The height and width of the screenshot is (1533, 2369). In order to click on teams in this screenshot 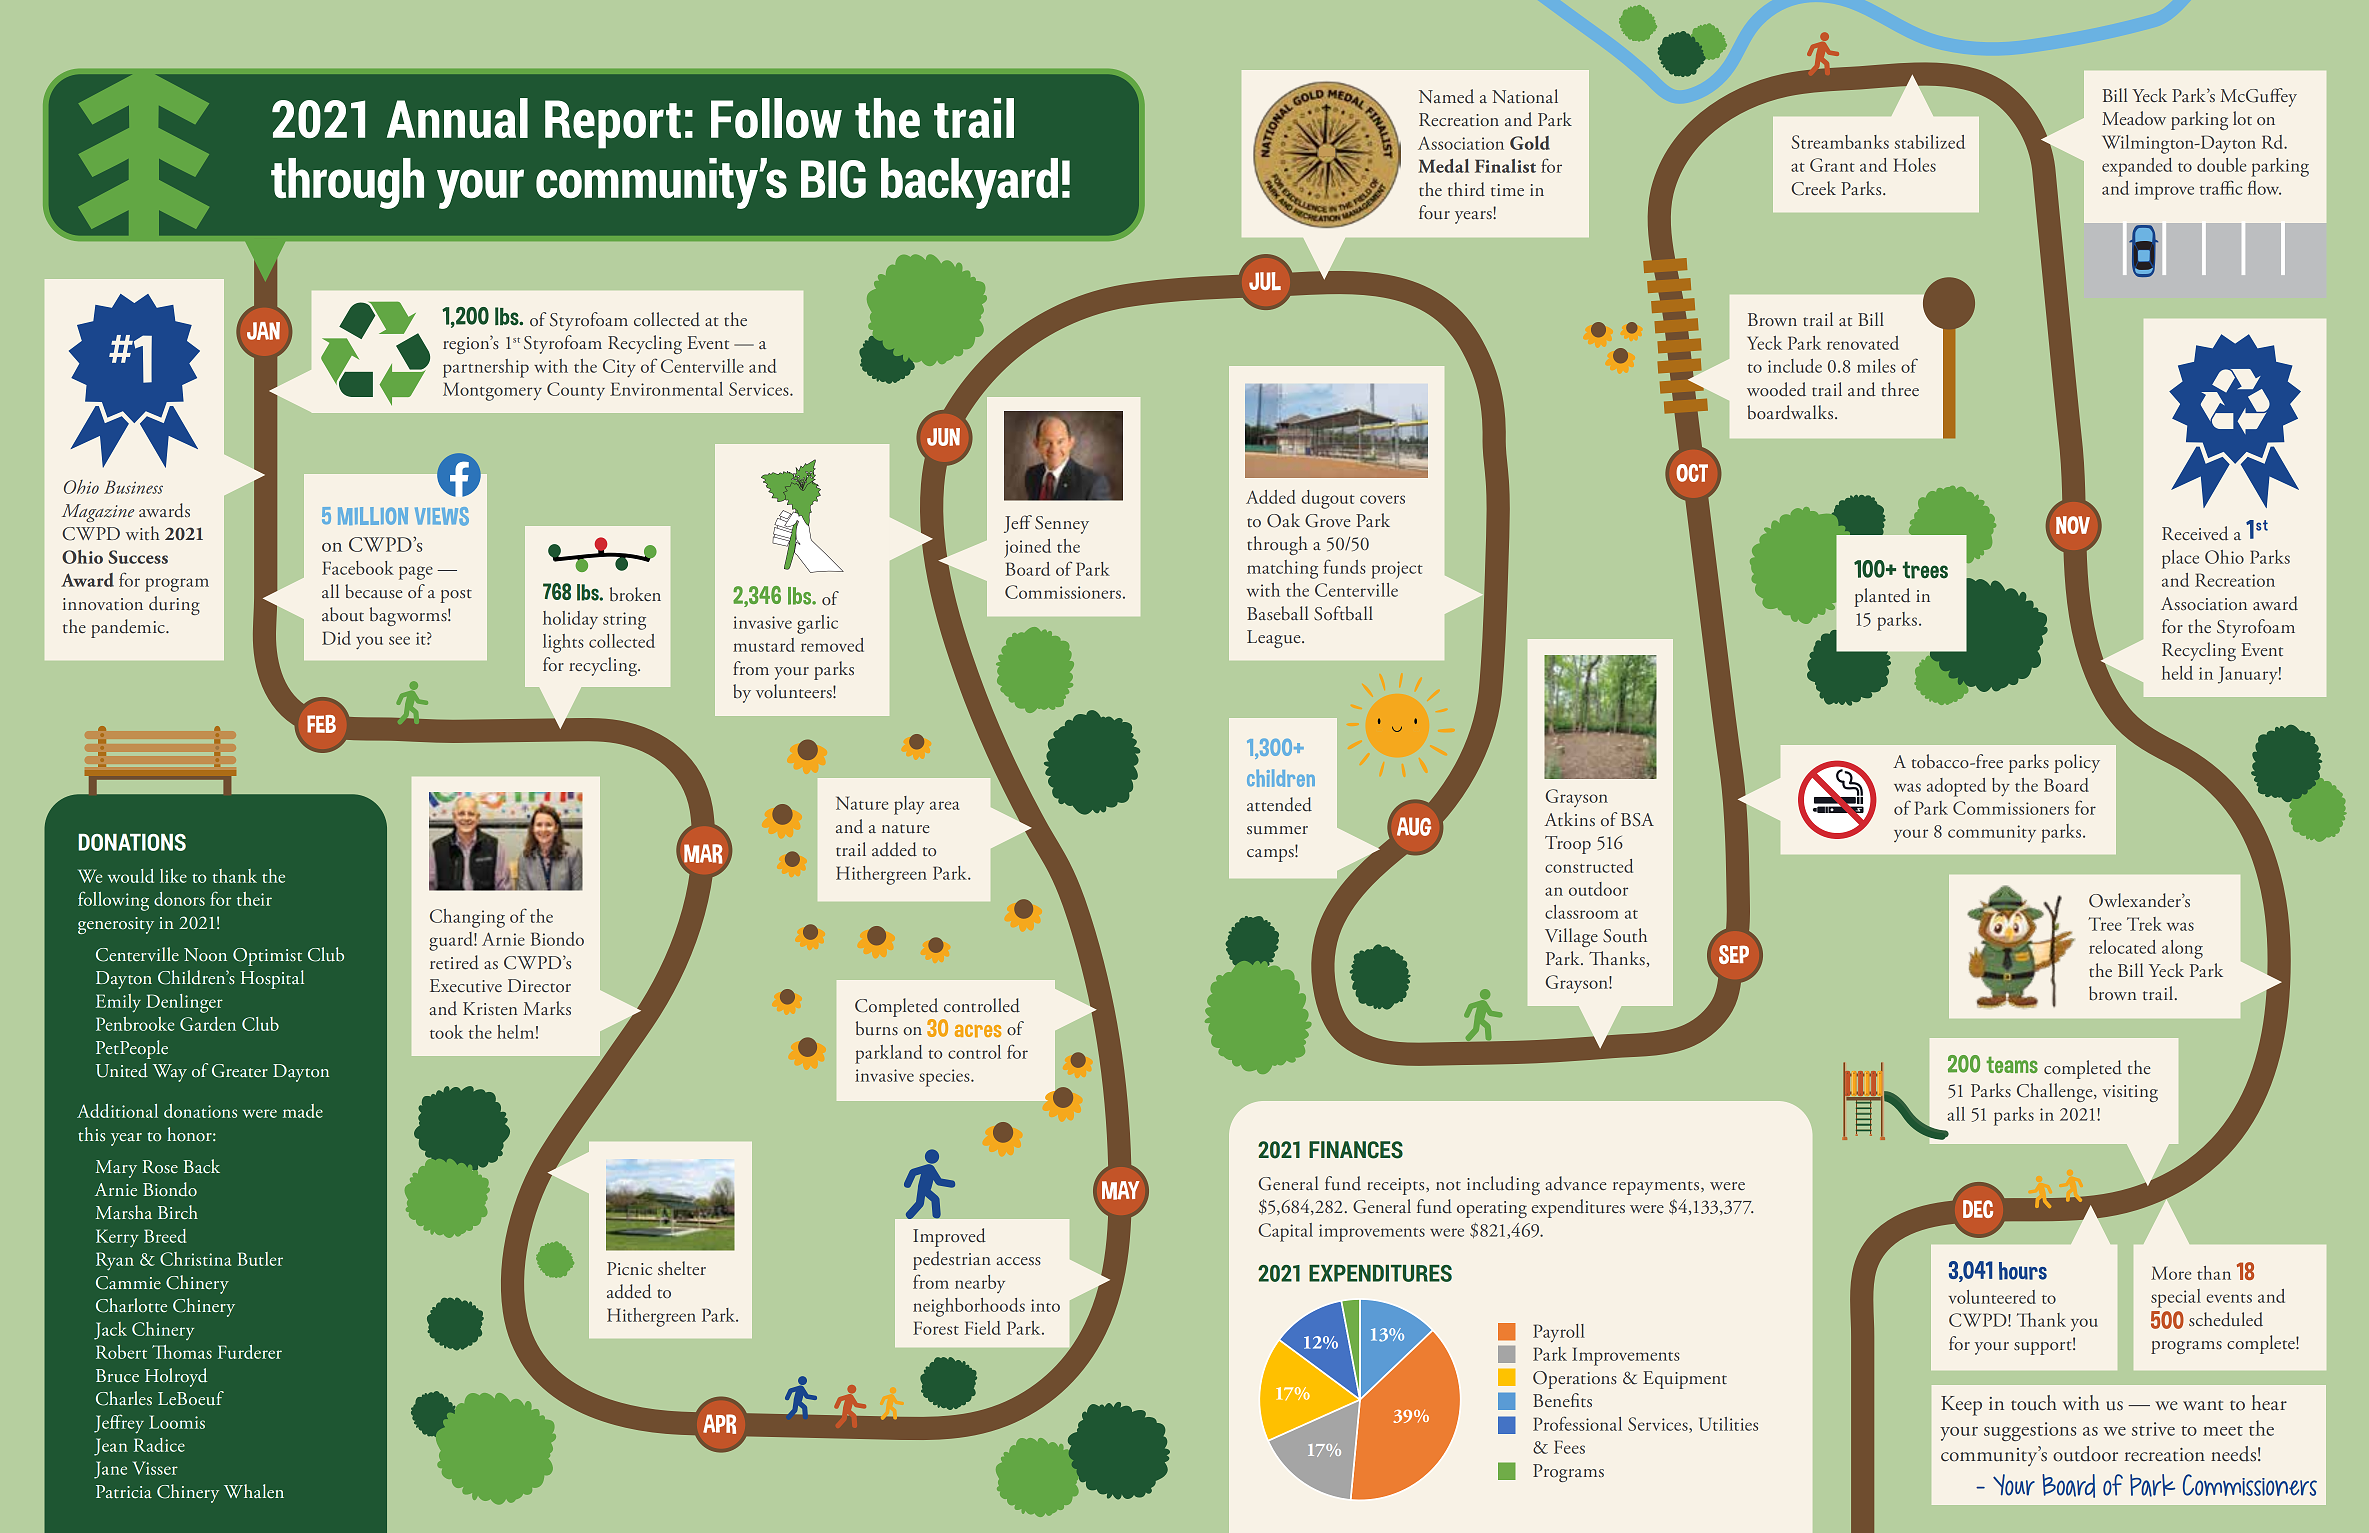, I will do `click(2012, 1064)`.
